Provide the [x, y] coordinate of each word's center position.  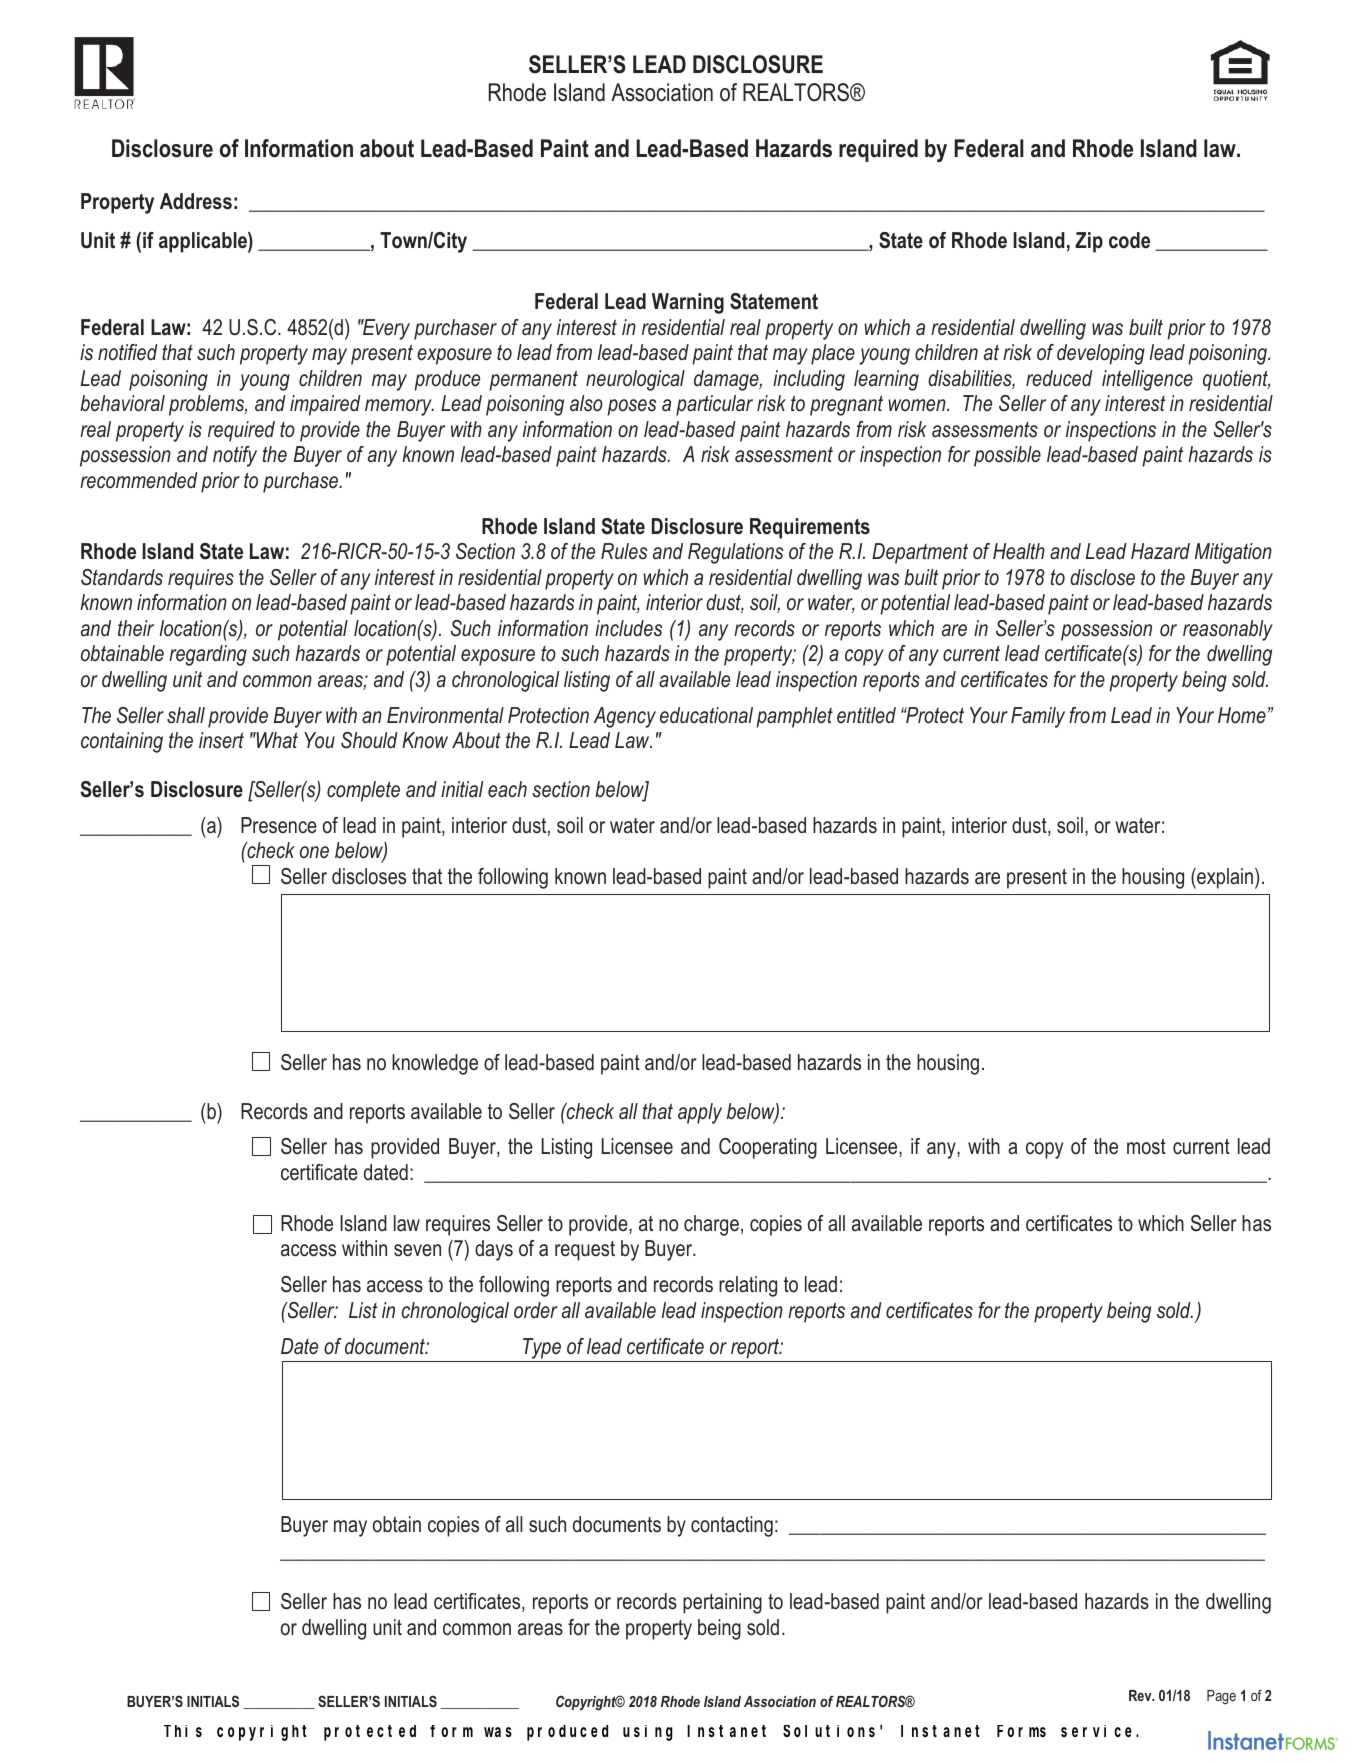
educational [706, 715]
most [1146, 1147]
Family [1038, 717]
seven [417, 1250]
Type [542, 1348]
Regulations [735, 553]
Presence [279, 825]
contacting [732, 1526]
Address [196, 201]
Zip [1089, 242]
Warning [688, 303]
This [183, 1731]
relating [748, 1286]
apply [700, 1113]
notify [235, 456]
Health [1019, 551]
